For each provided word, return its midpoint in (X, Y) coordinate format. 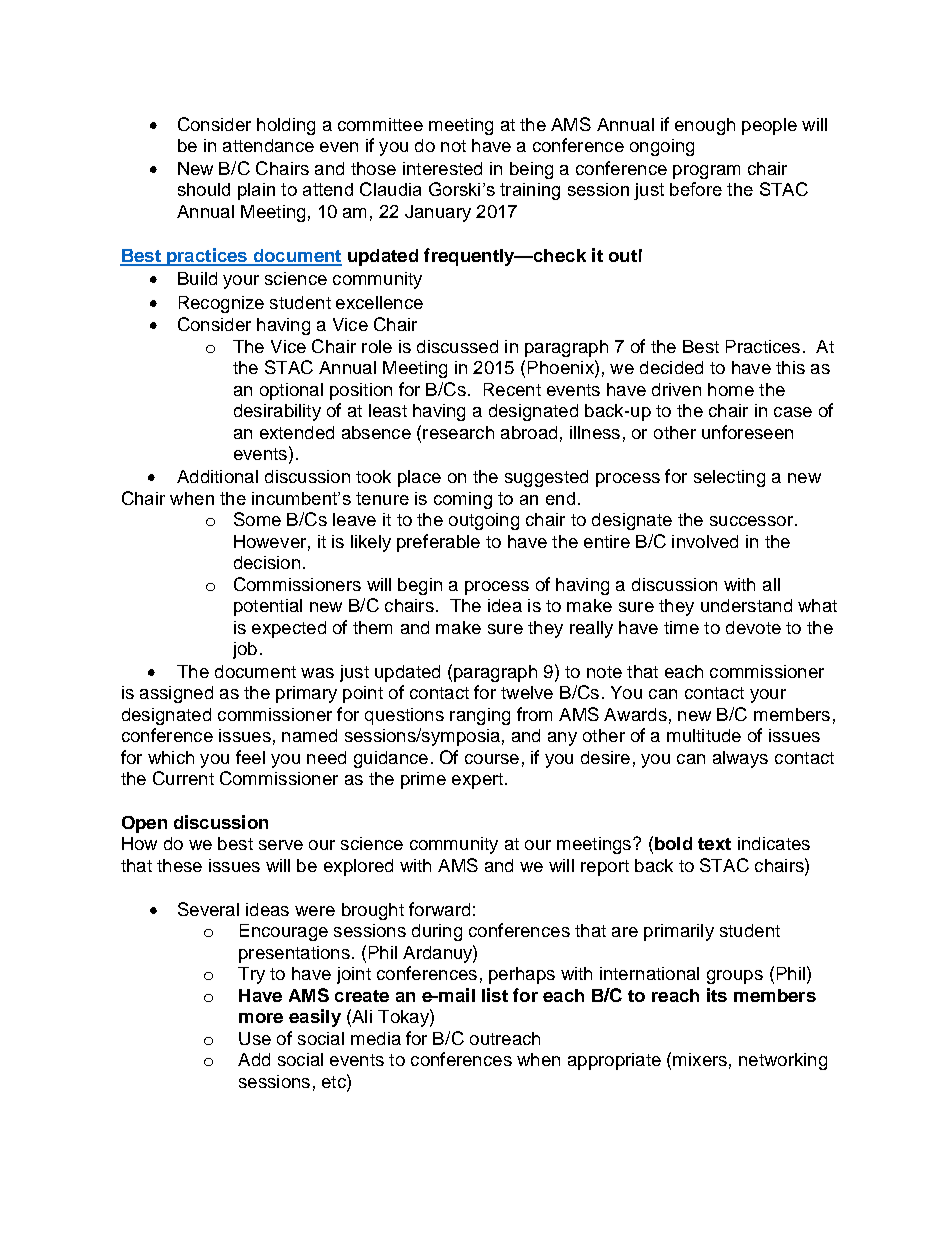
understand (746, 605)
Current (183, 778)
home (731, 389)
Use (255, 1038)
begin (420, 586)
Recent (512, 389)
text (714, 844)
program (706, 172)
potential (268, 607)
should (204, 189)
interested (442, 168)
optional (291, 391)
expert (477, 781)
